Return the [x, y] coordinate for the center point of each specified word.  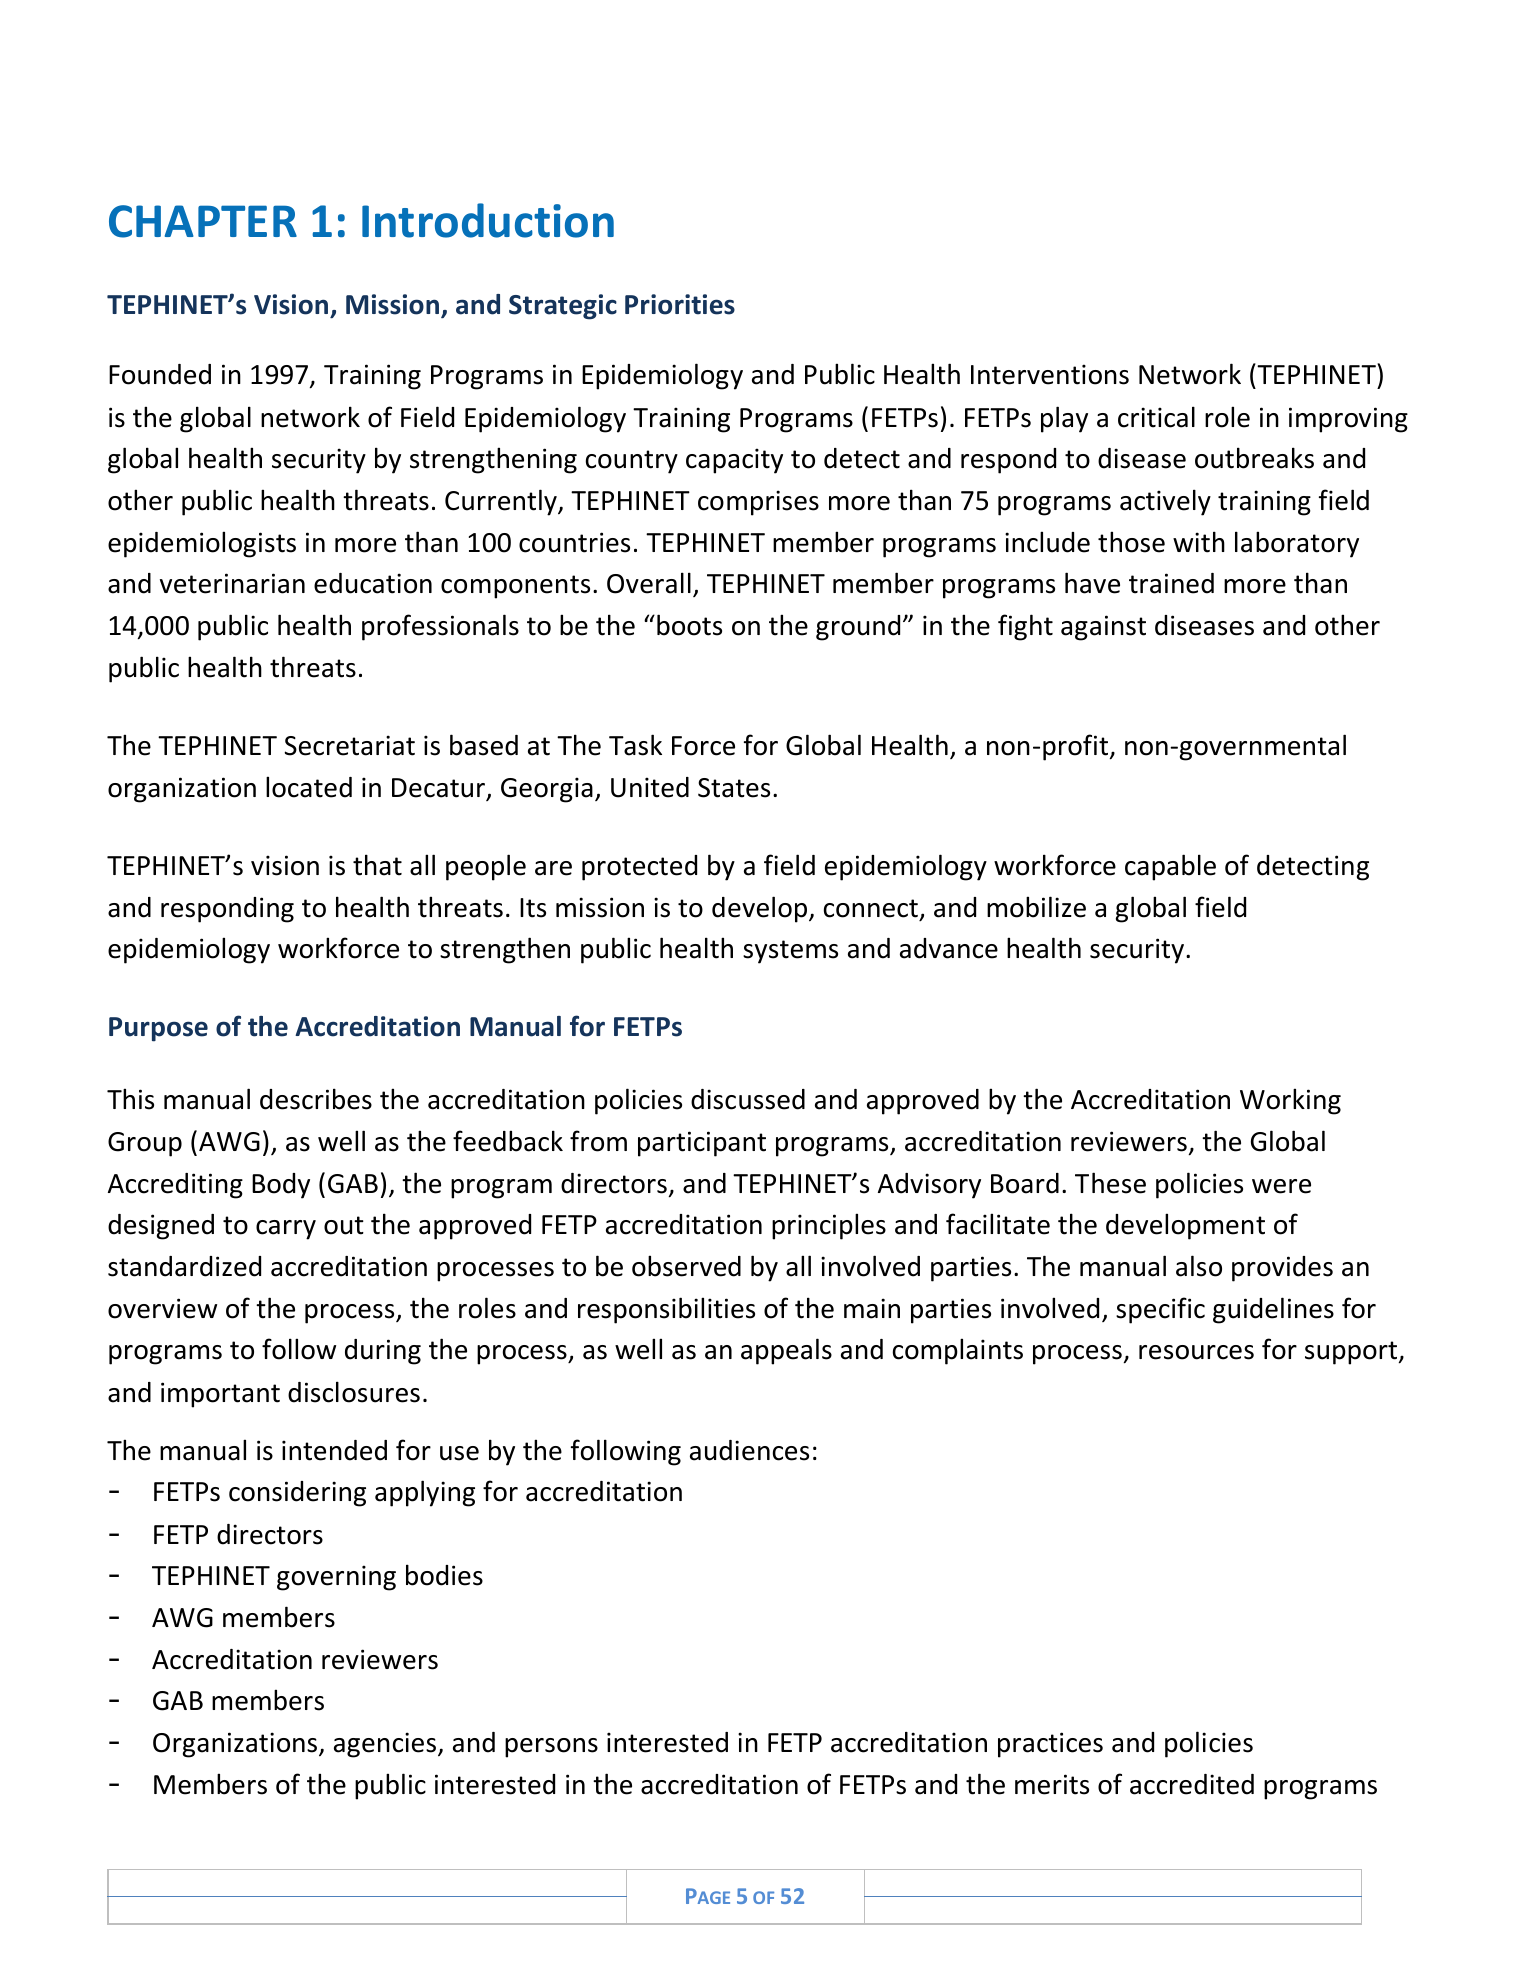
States [734, 788]
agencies [385, 1745]
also [1199, 1266]
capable [1170, 867]
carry [286, 1230]
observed [686, 1266]
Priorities [680, 304]
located [309, 787]
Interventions [1050, 374]
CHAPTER [203, 221]
